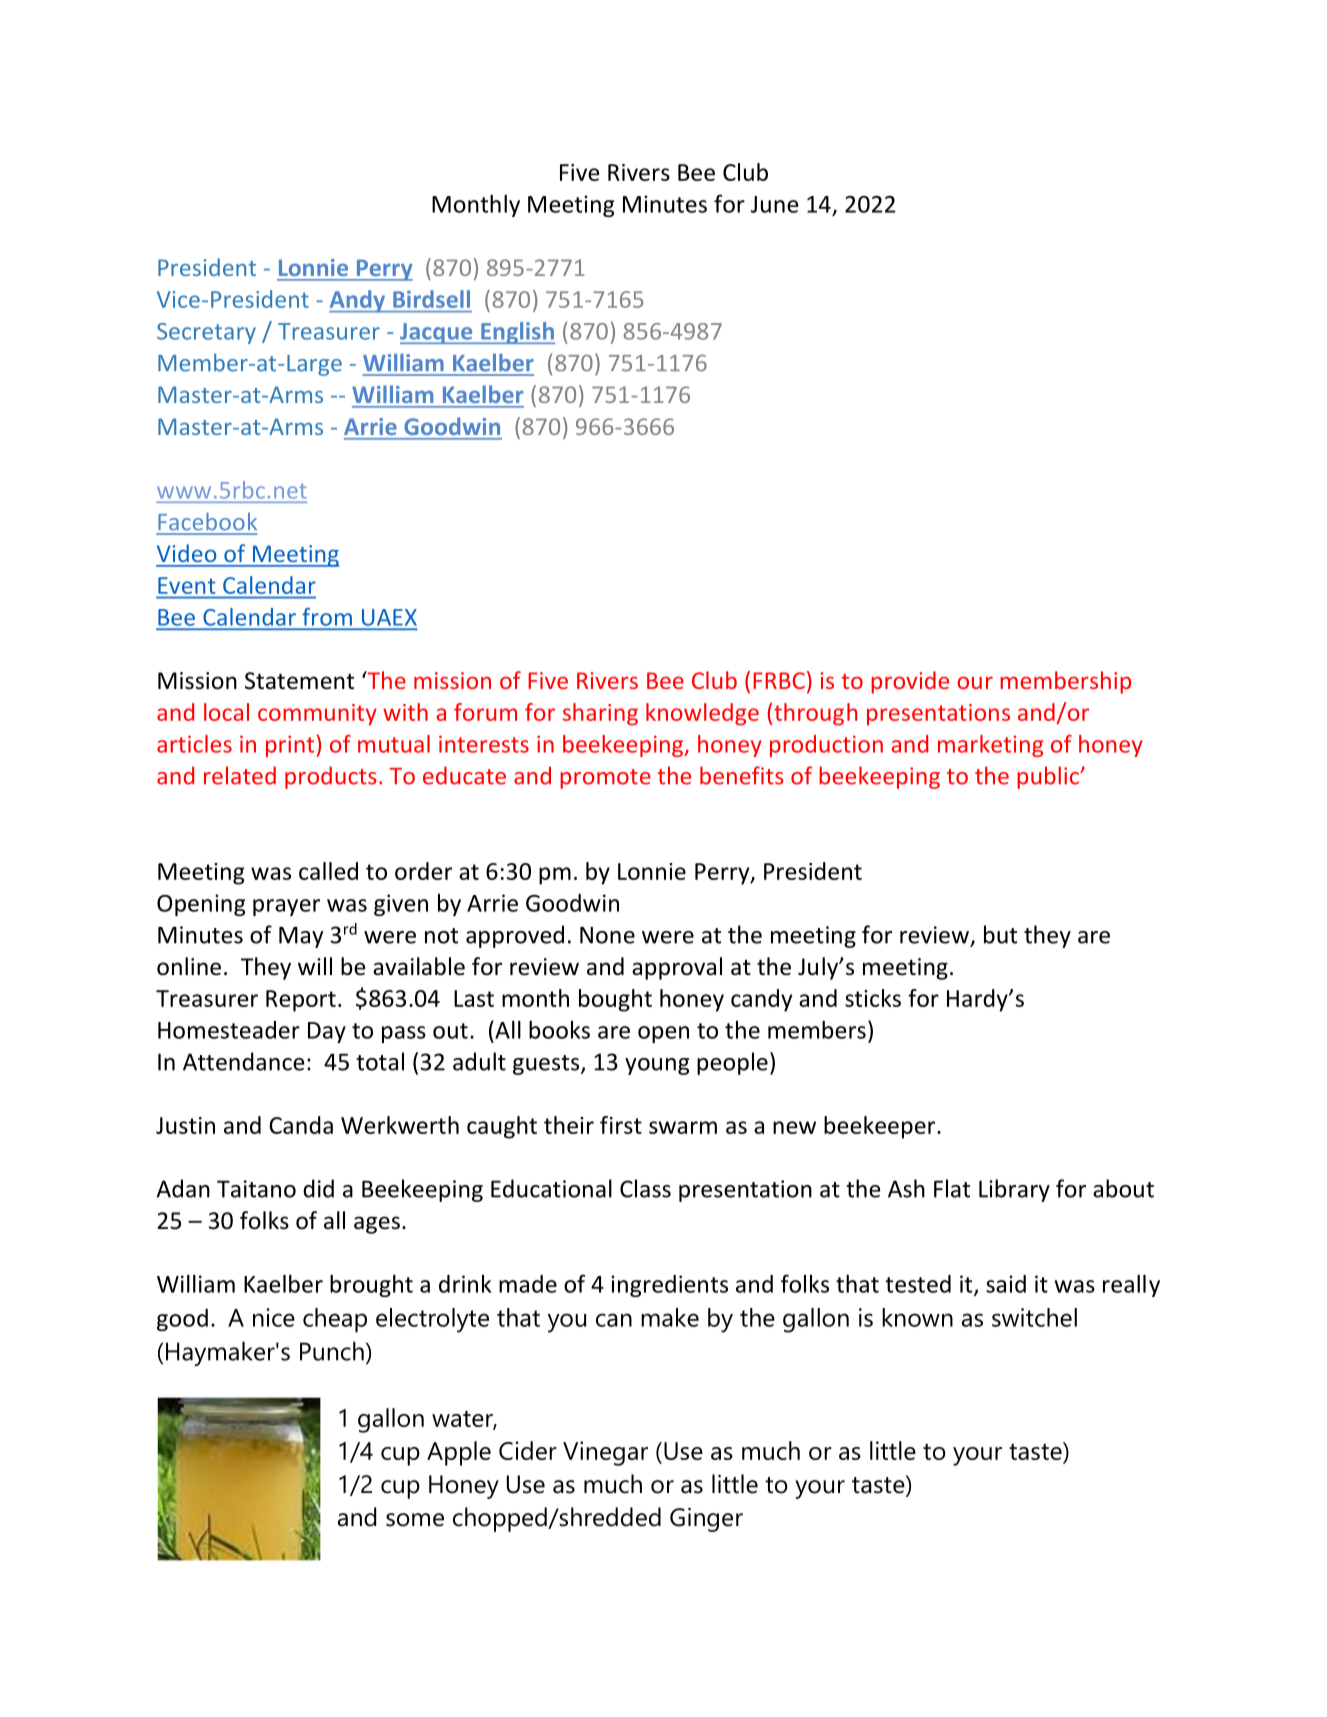  What do you see at coordinates (186, 585) in the document?
I see `Event` at bounding box center [186, 585].
